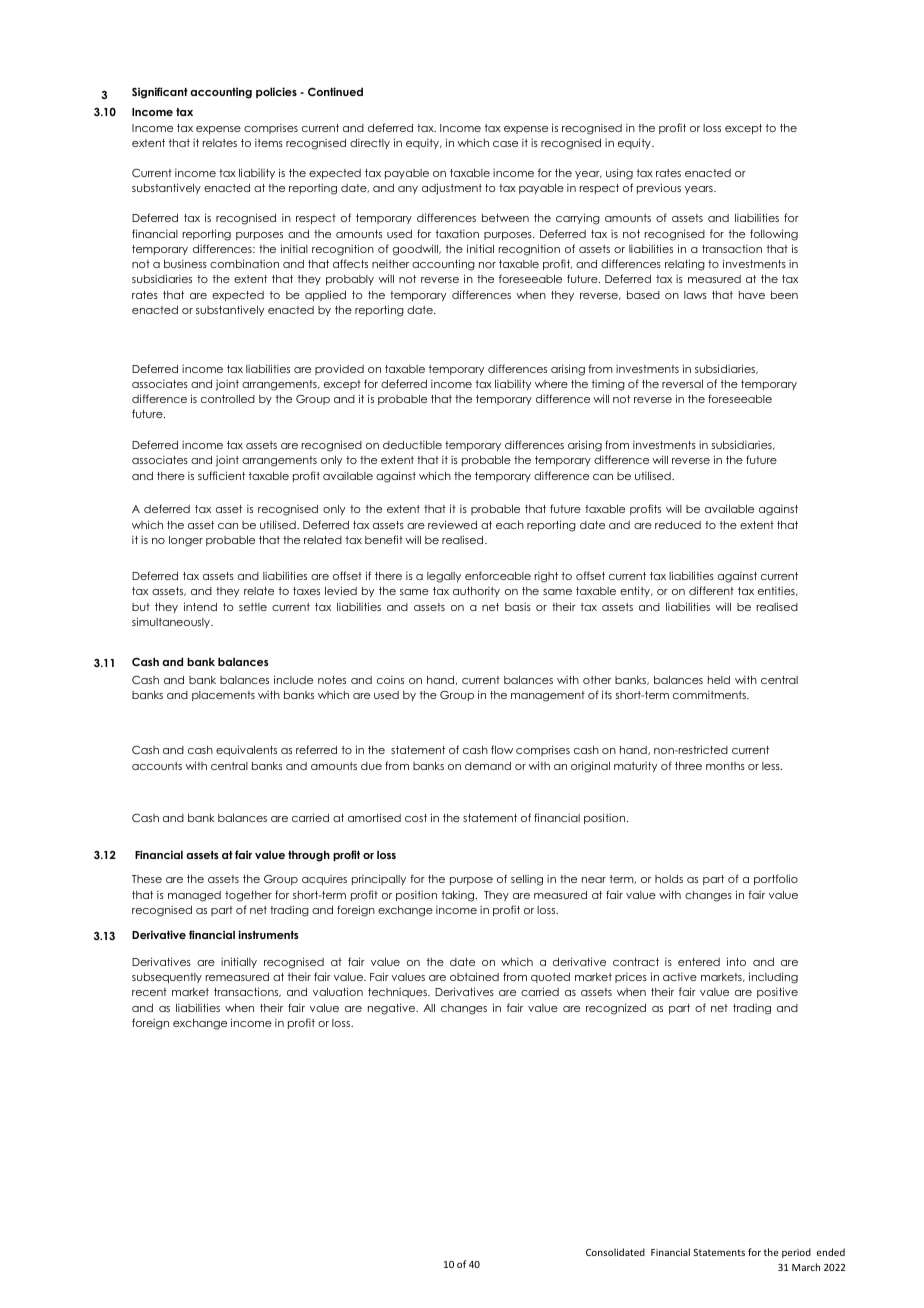 The height and width of the screenshot is (1308, 924). What do you see at coordinates (659, 188) in the screenshot?
I see `previous` at bounding box center [659, 188].
